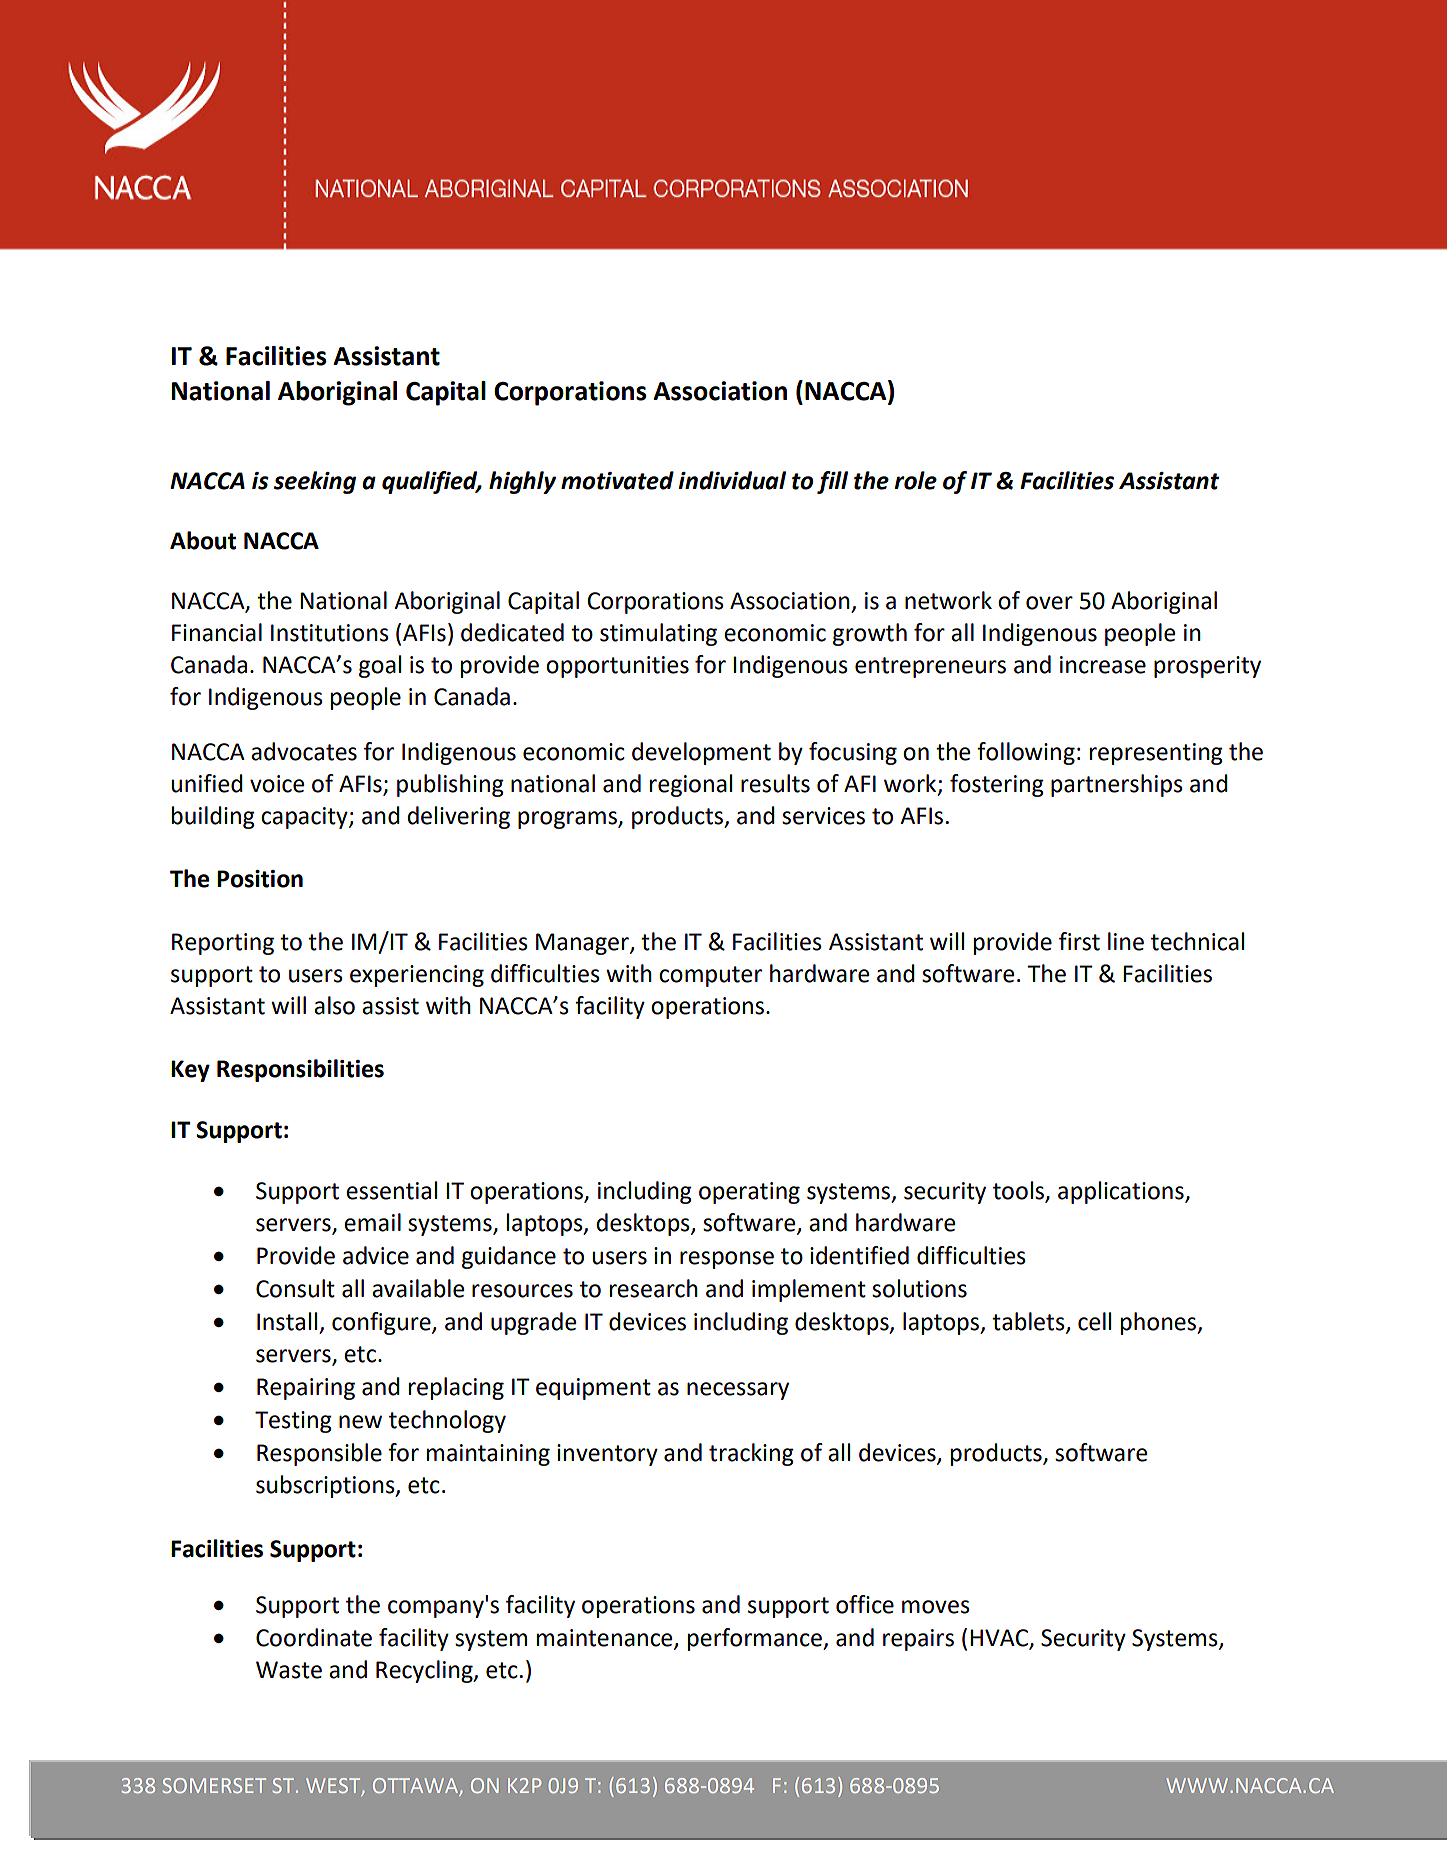  Describe the element at coordinates (305, 818) in the screenshot. I see `capacity` at that location.
